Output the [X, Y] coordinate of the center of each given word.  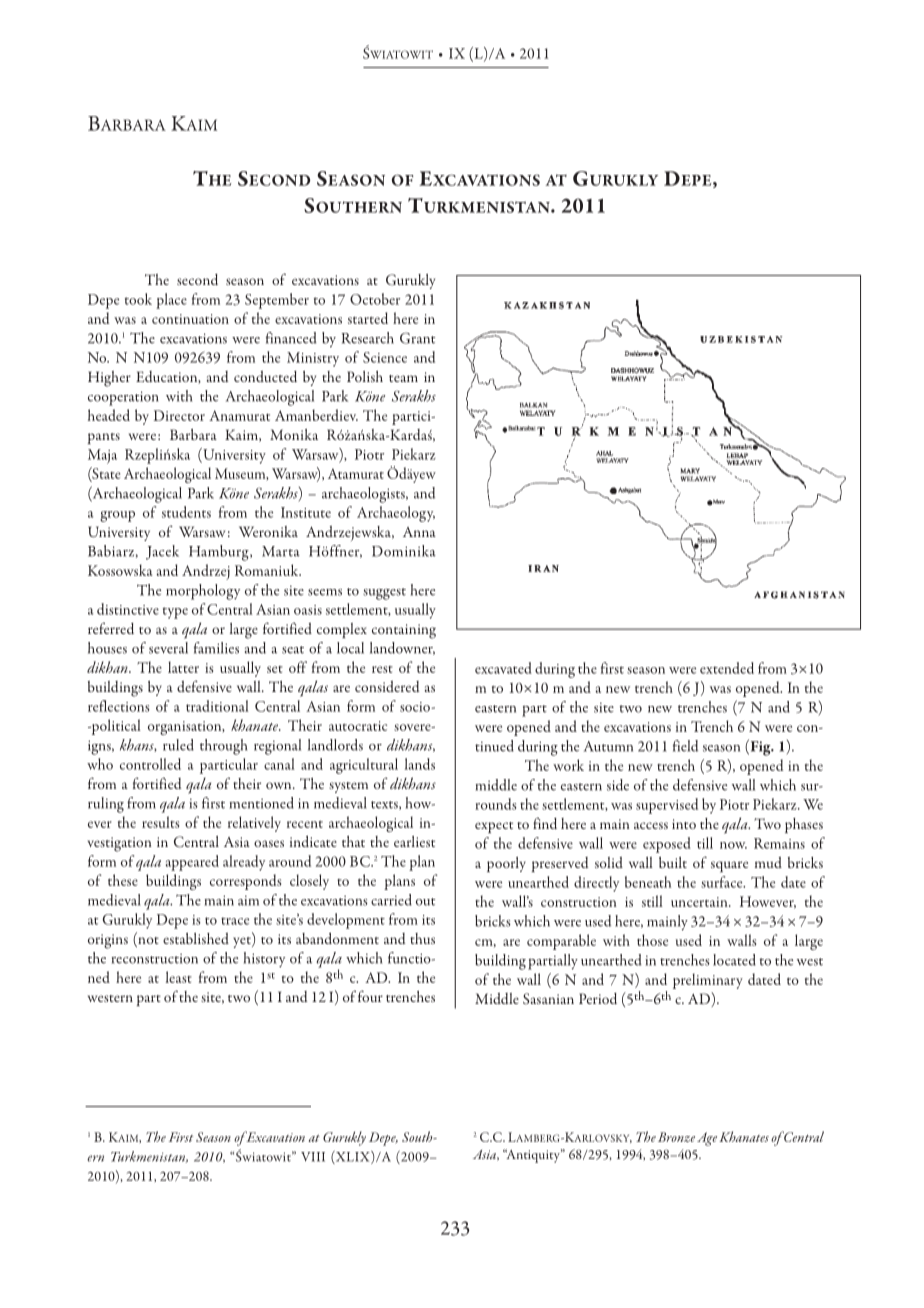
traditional [217, 706]
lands [420, 764]
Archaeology [396, 514]
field [685, 746]
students [186, 512]
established [196, 938]
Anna [419, 532]
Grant [417, 338]
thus [422, 938]
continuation [190, 319]
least [179, 977]
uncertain [700, 902]
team [403, 378]
